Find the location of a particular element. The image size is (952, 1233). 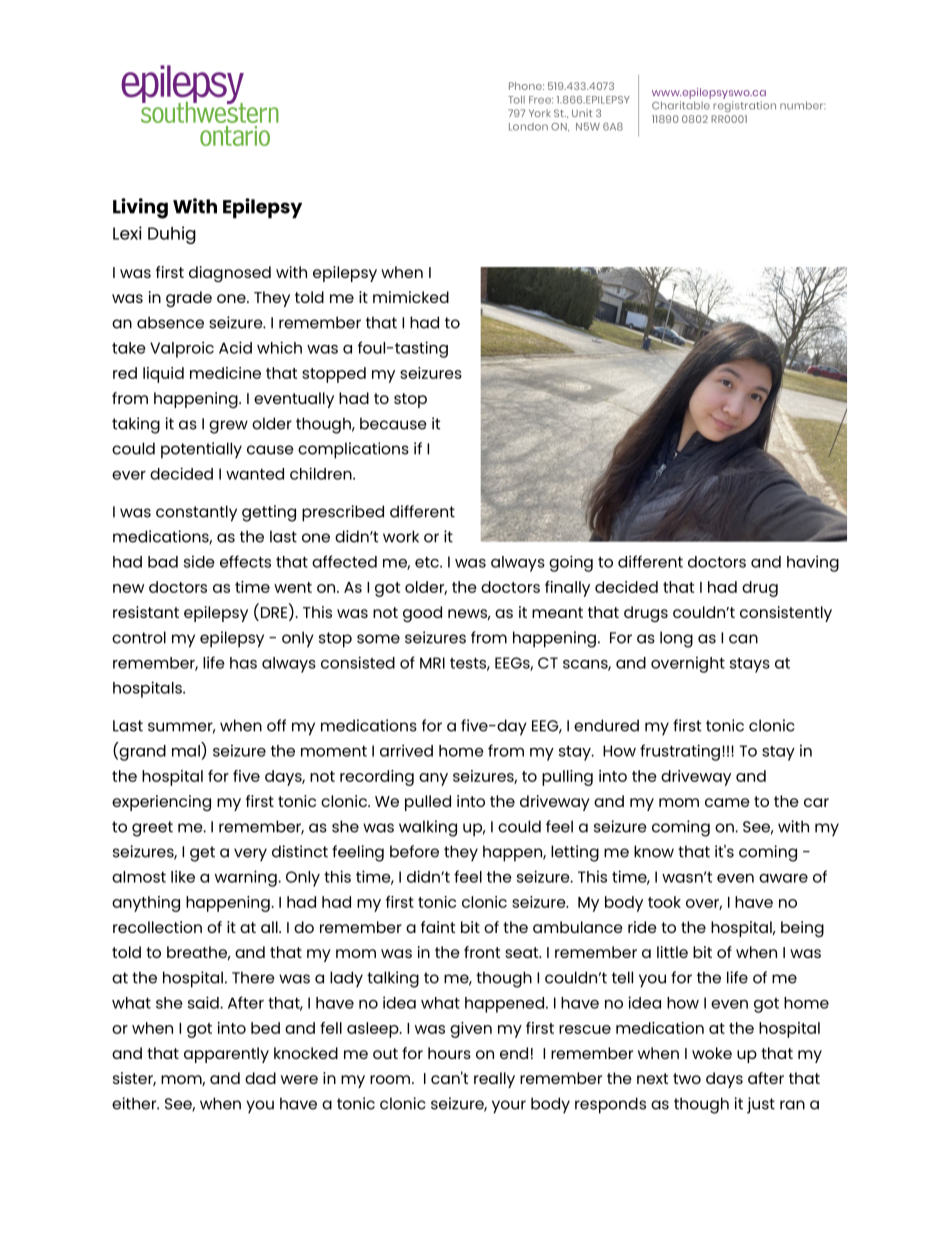

complications is located at coordinates (353, 450).
